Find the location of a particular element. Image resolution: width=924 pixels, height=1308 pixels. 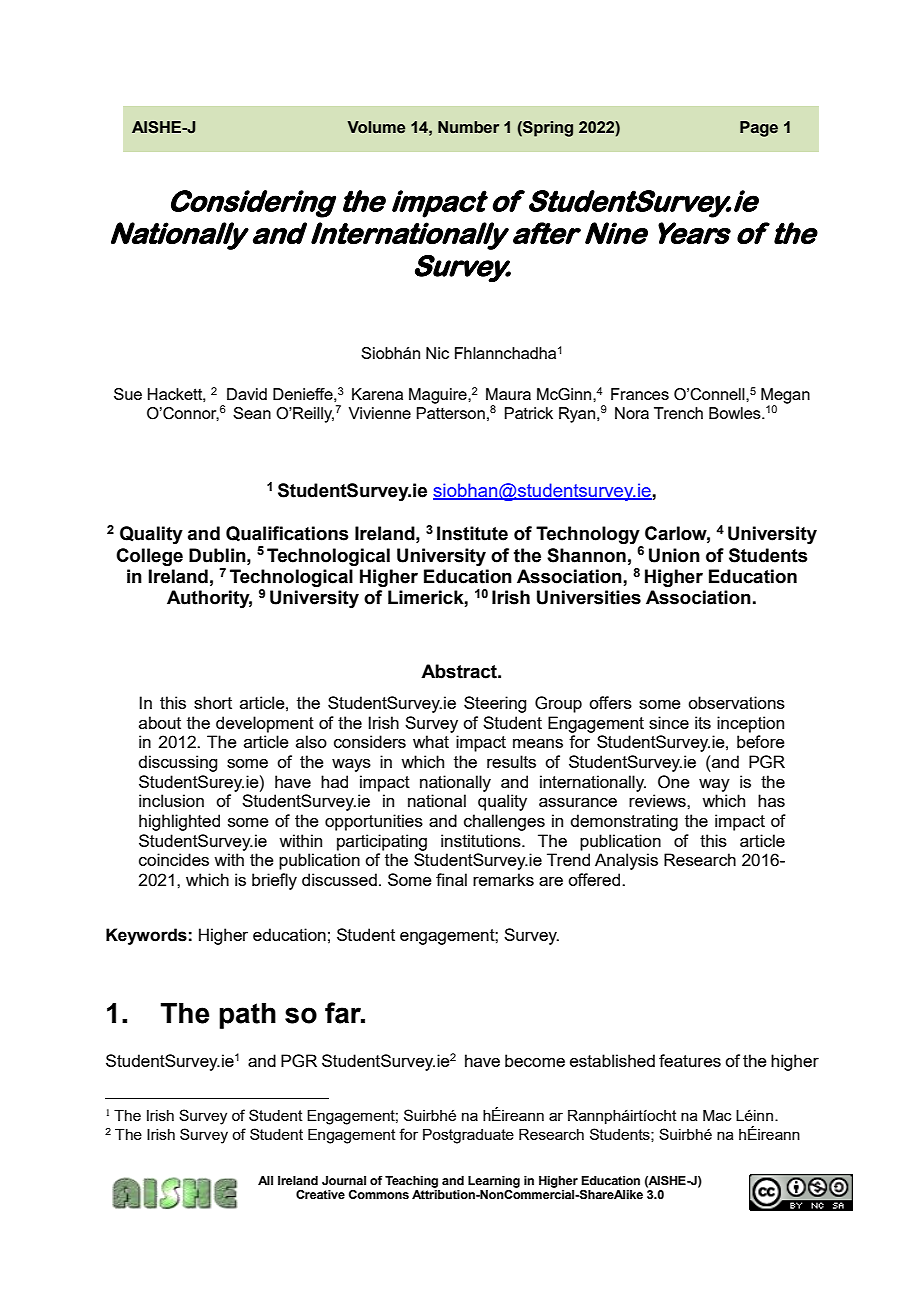

observations is located at coordinates (736, 702).
